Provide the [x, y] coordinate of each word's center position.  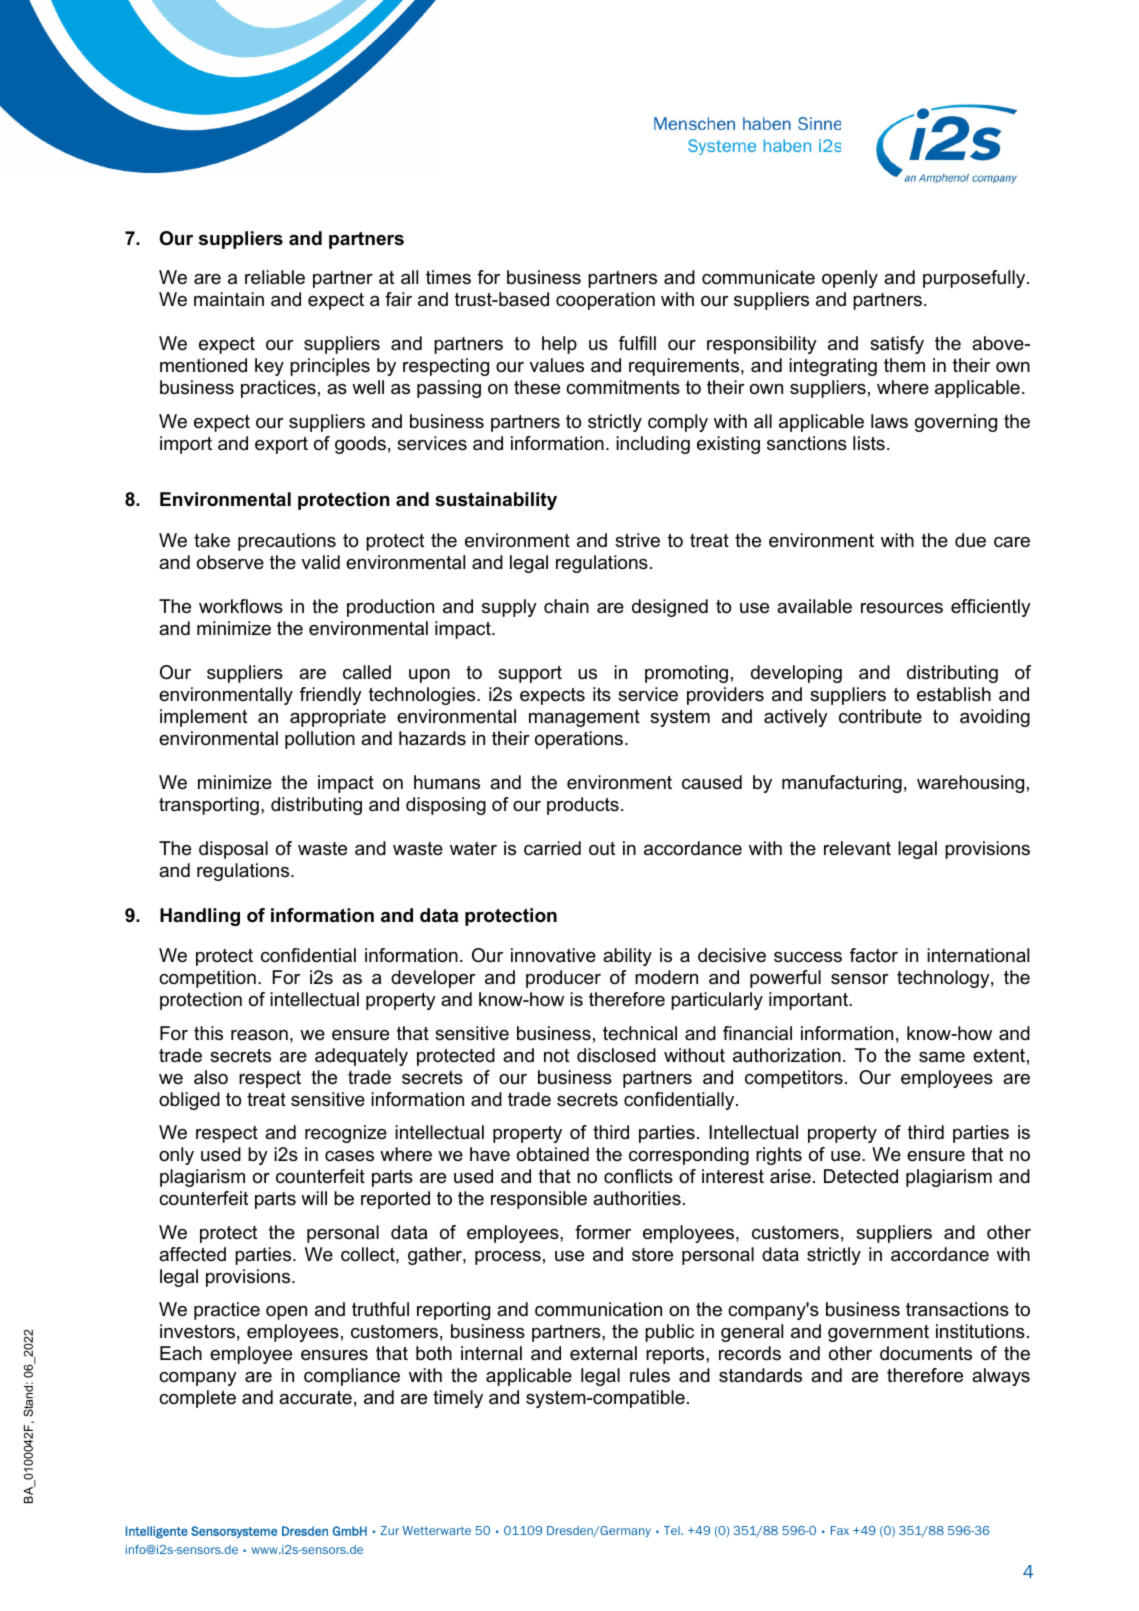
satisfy [897, 345]
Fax [840, 1530]
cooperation [605, 301]
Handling [200, 917]
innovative [553, 955]
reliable [275, 277]
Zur [389, 1530]
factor [874, 955]
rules [650, 1375]
